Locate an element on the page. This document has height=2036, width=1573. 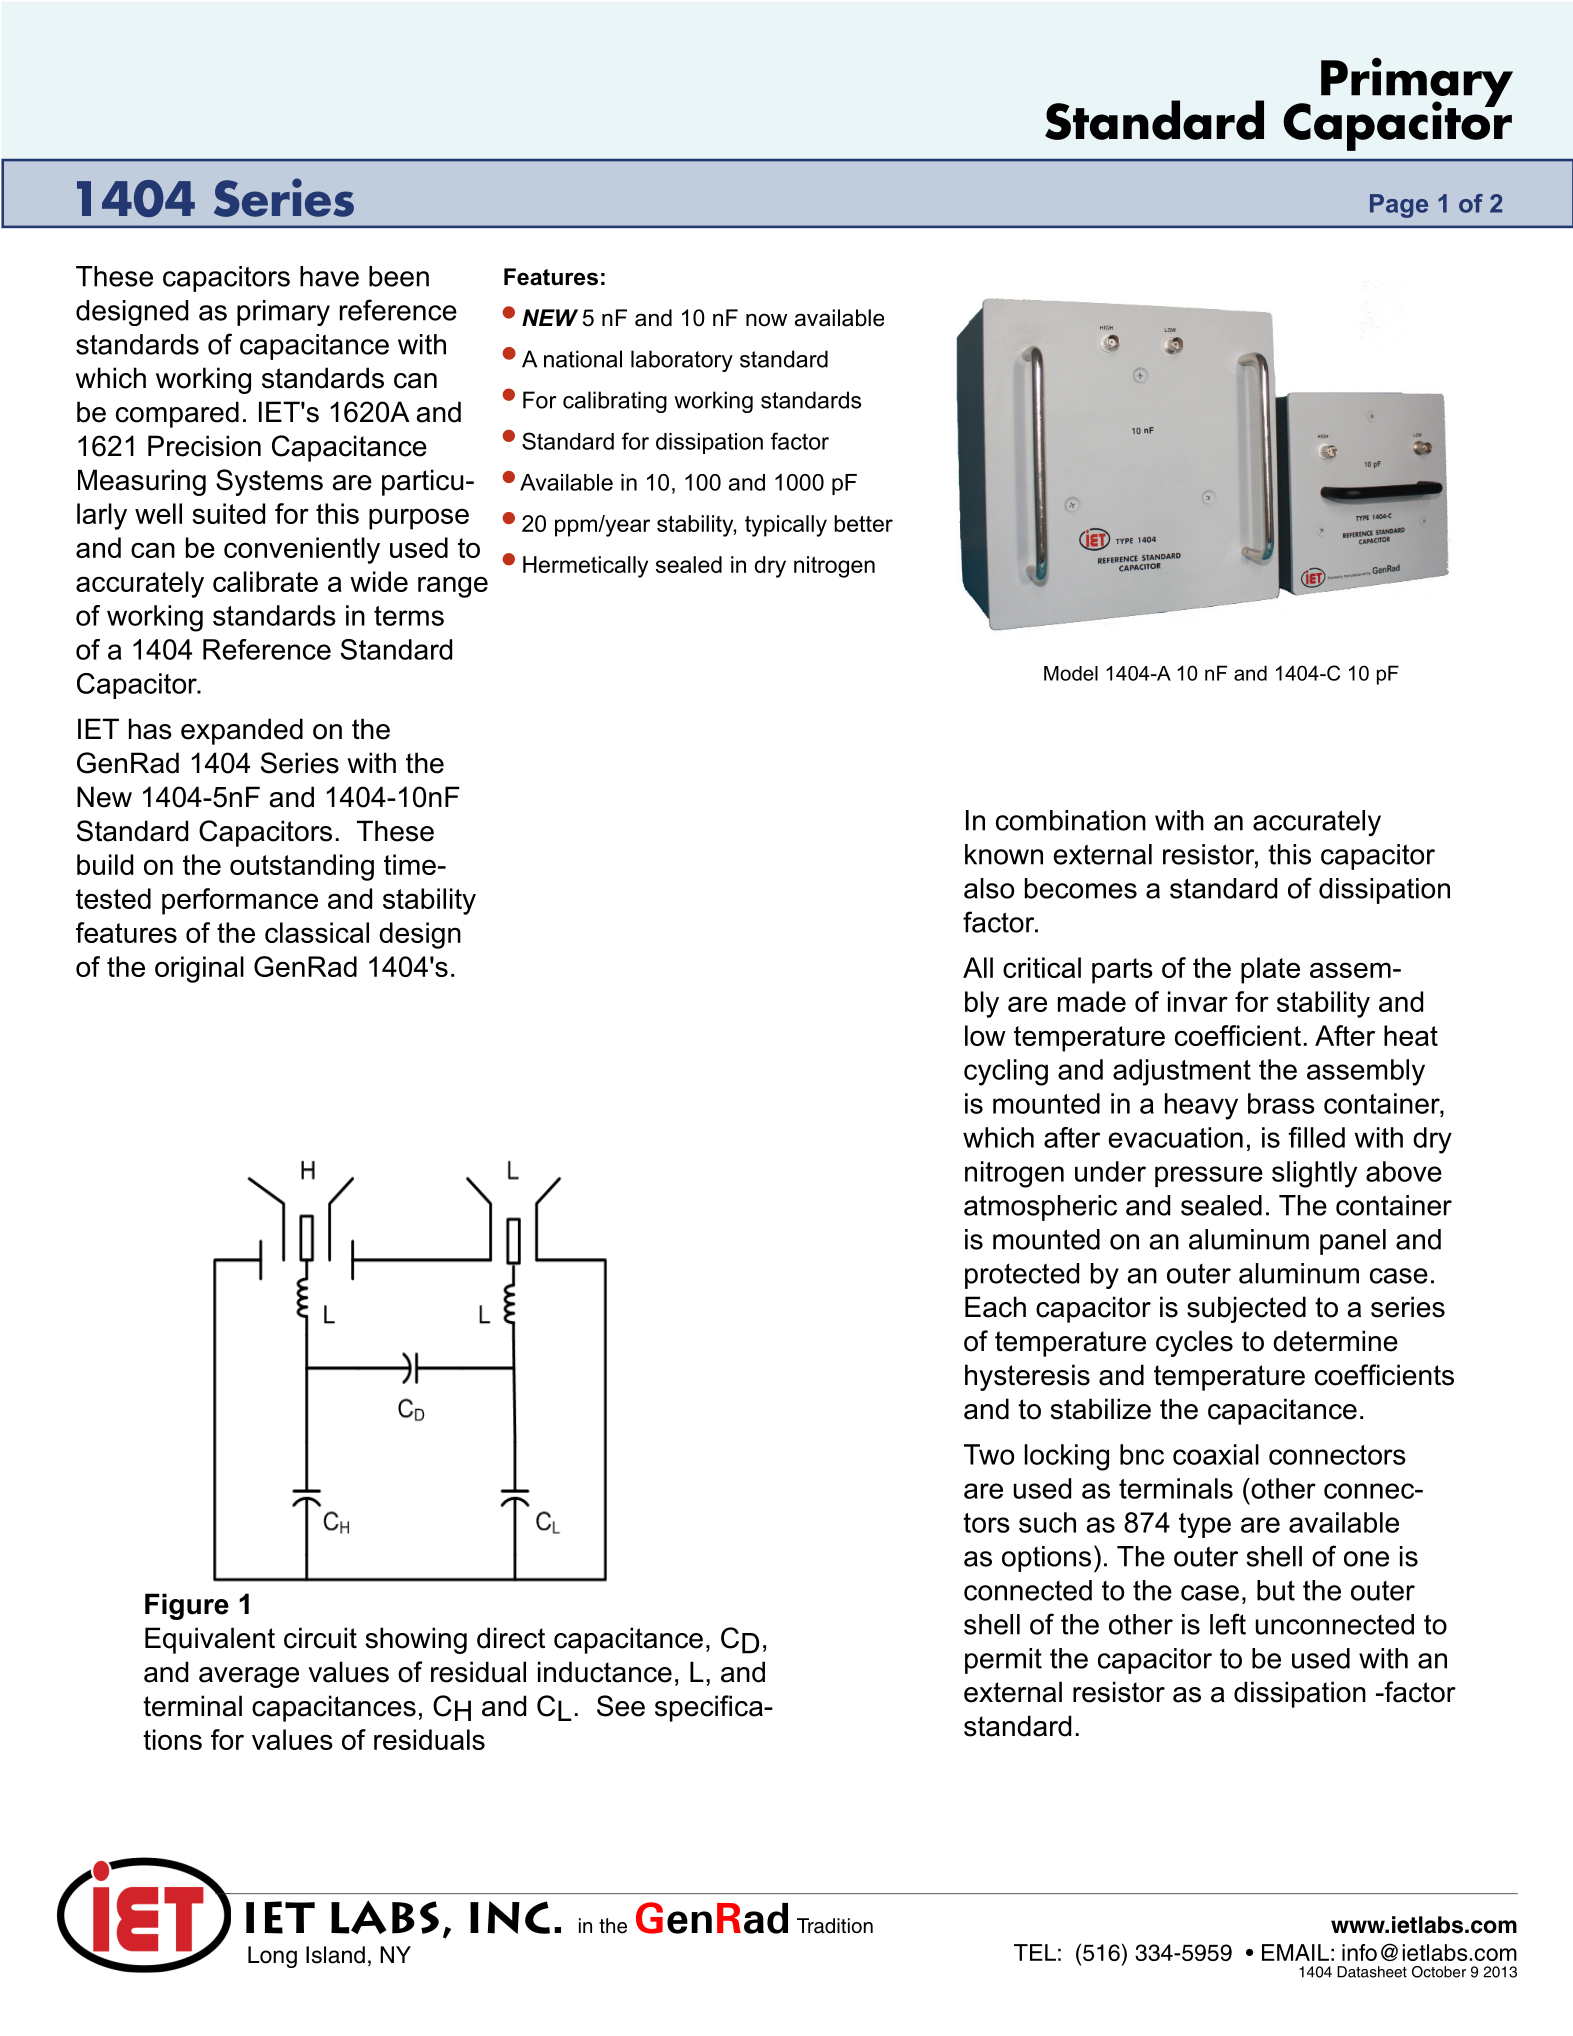
Tradition is located at coordinates (835, 1926).
